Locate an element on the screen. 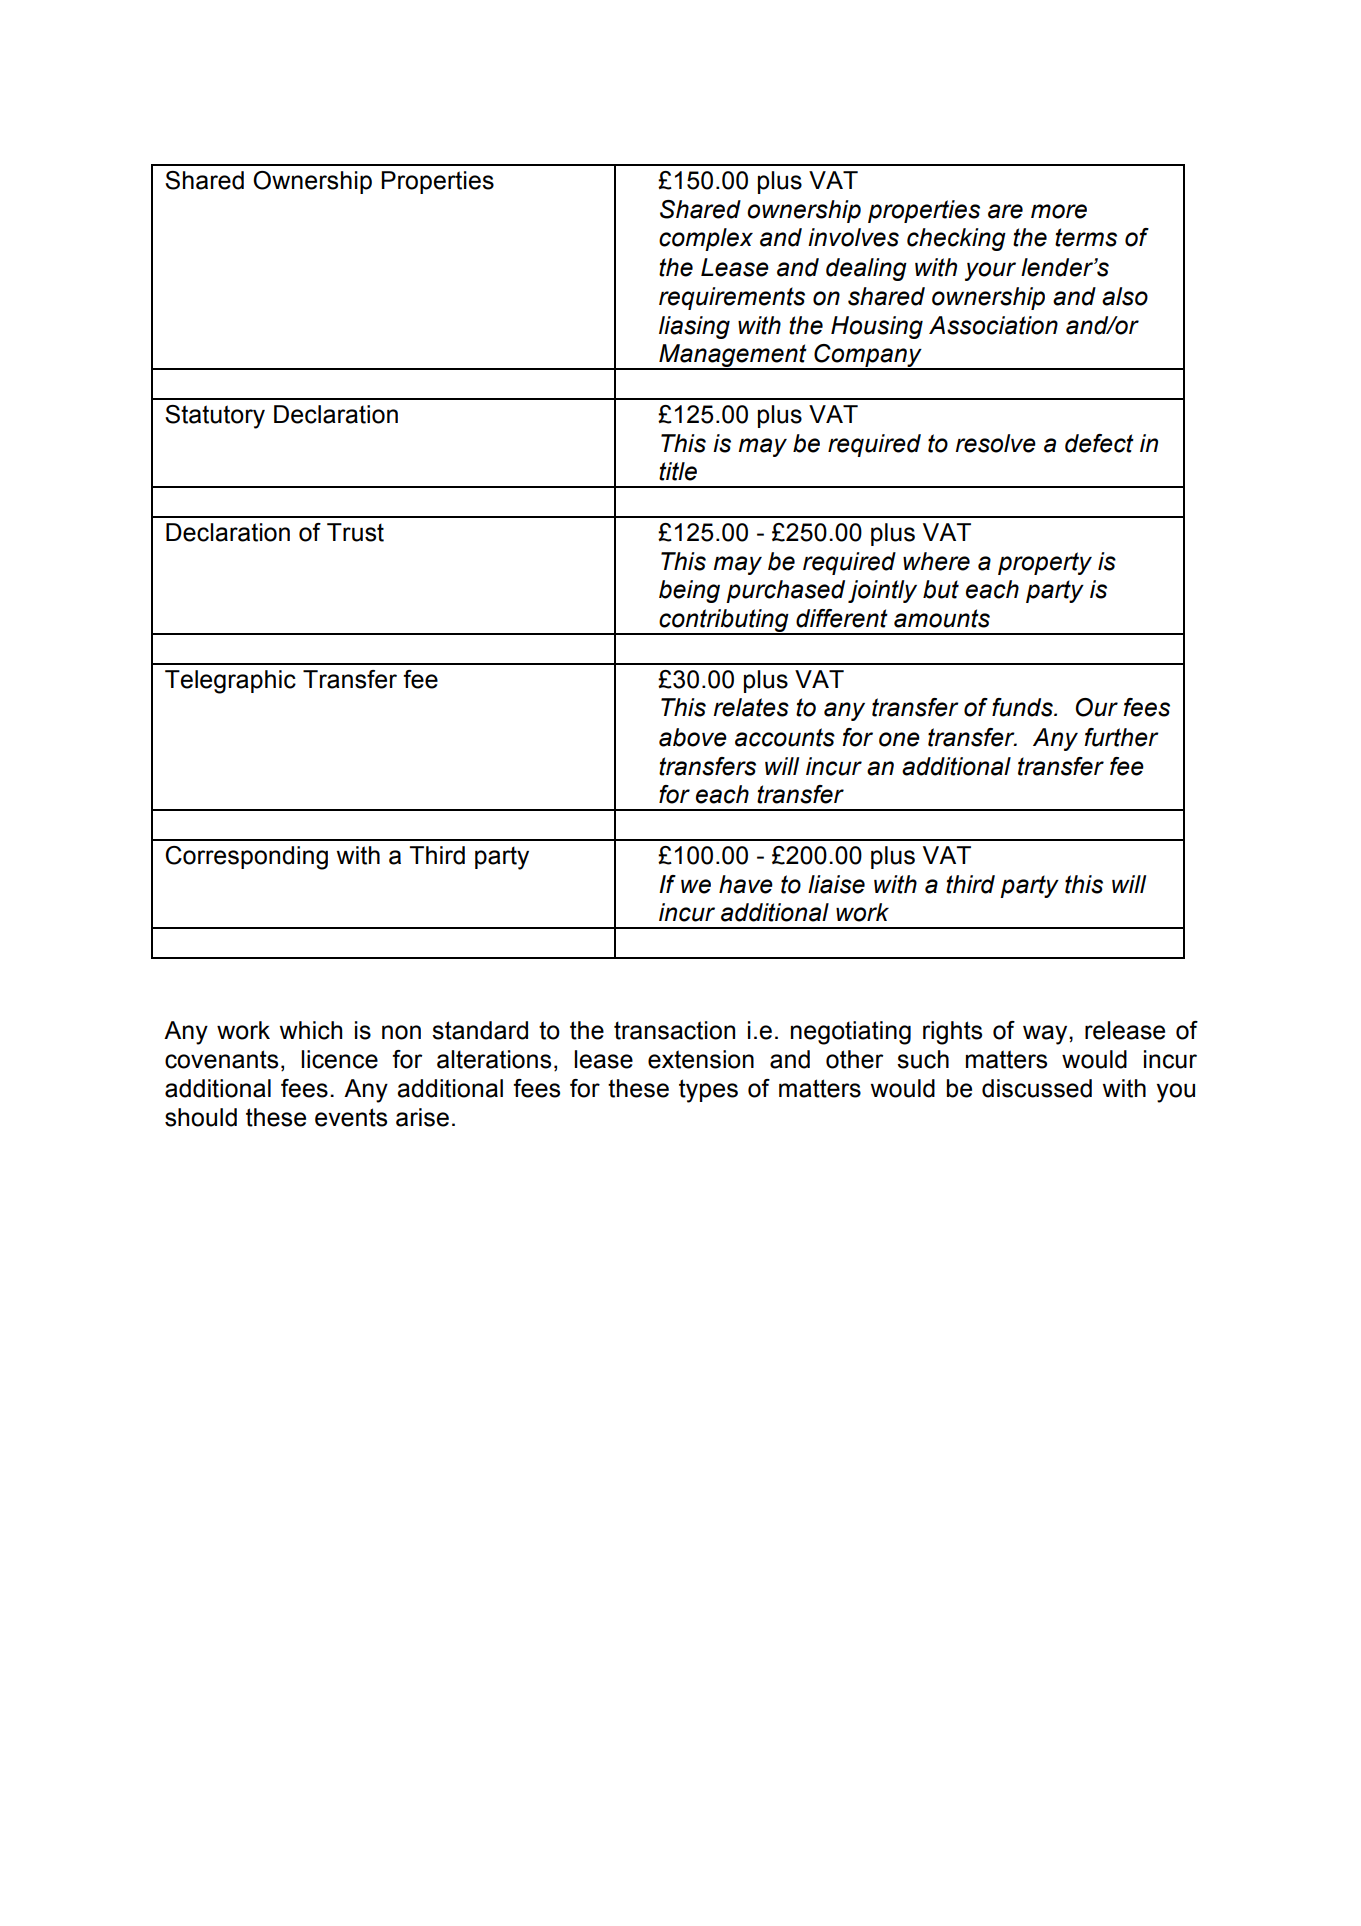 The width and height of the screenshot is (1361, 1926). Trust is located at coordinates (355, 532).
